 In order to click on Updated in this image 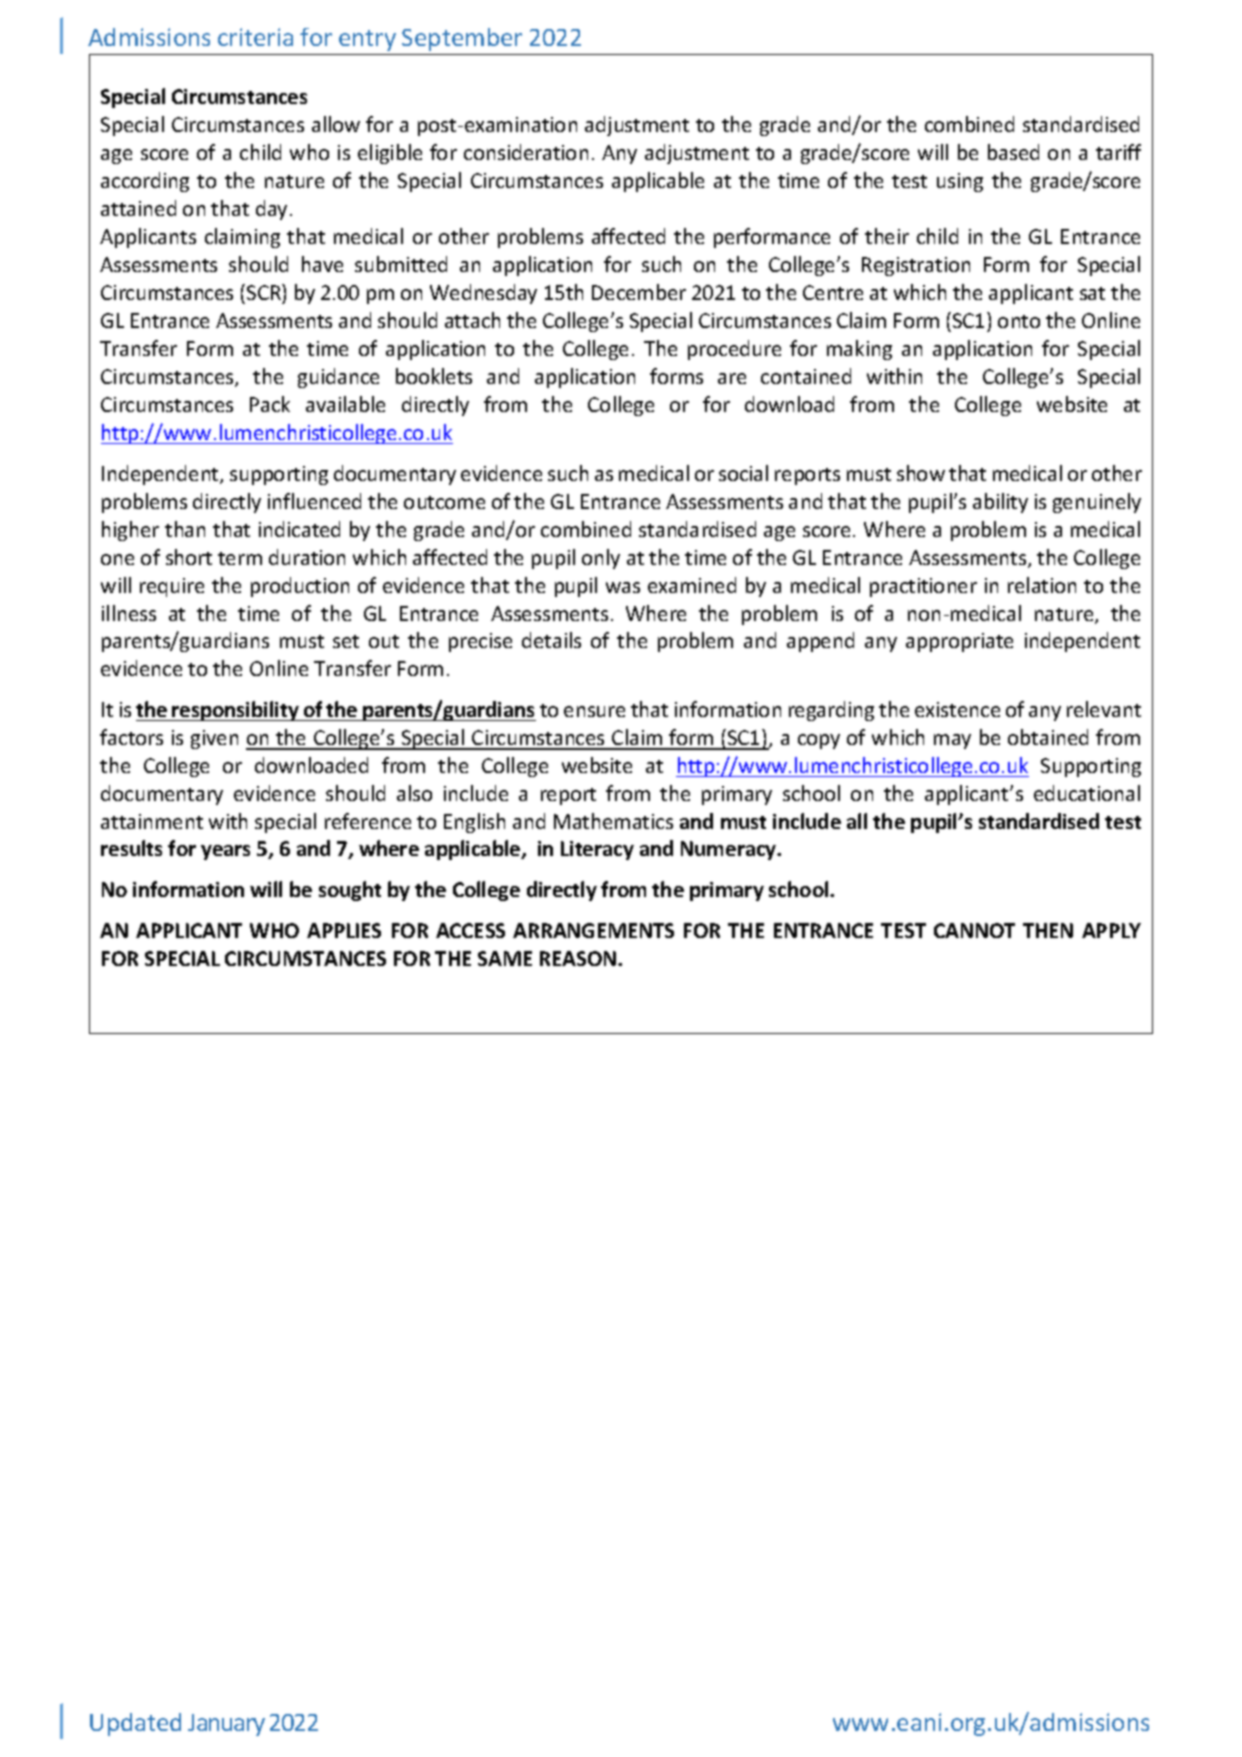, I will do `click(135, 1724)`.
